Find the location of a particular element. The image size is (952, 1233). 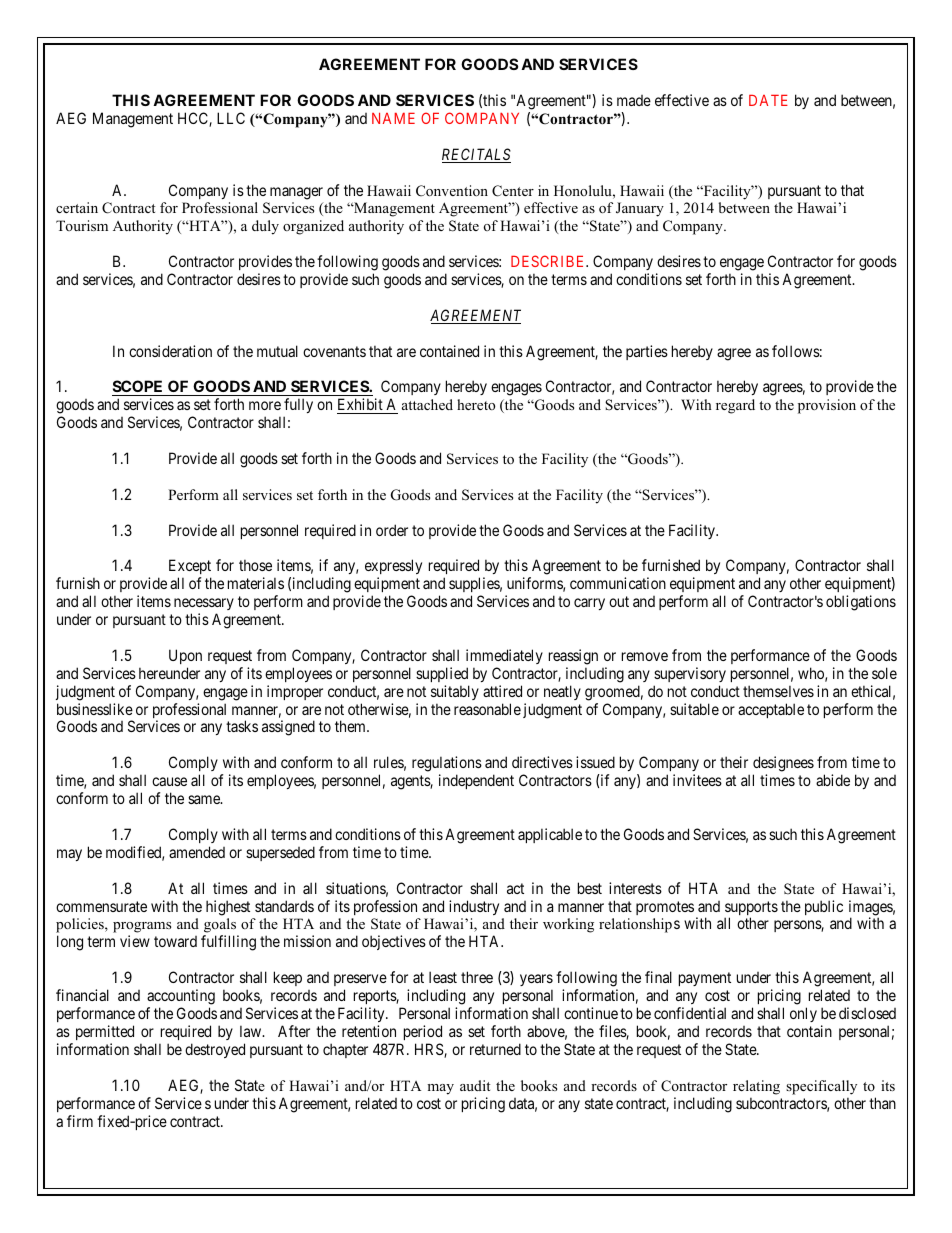

provision is located at coordinates (827, 406).
